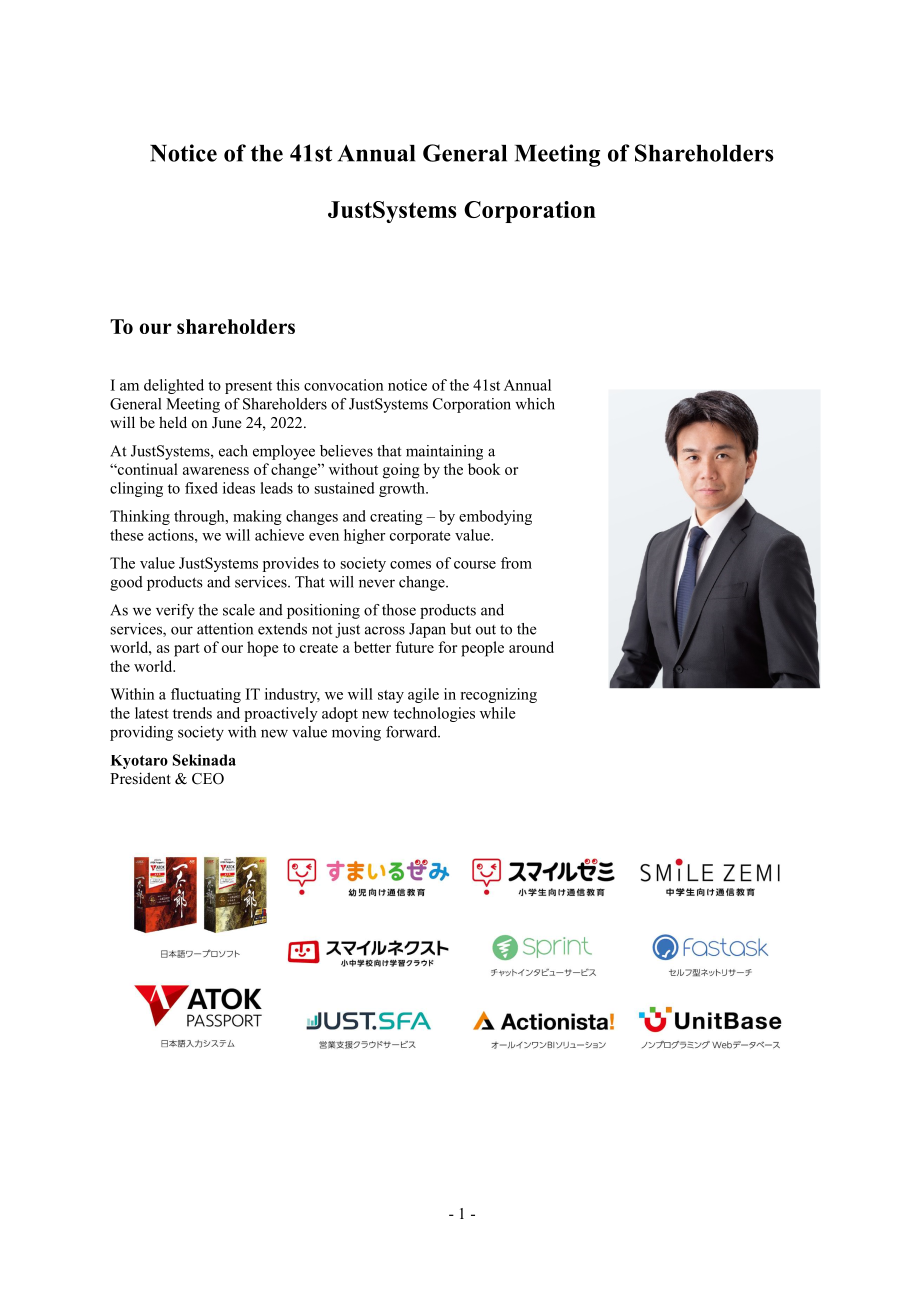  What do you see at coordinates (343, 385) in the screenshot?
I see `convocation` at bounding box center [343, 385].
